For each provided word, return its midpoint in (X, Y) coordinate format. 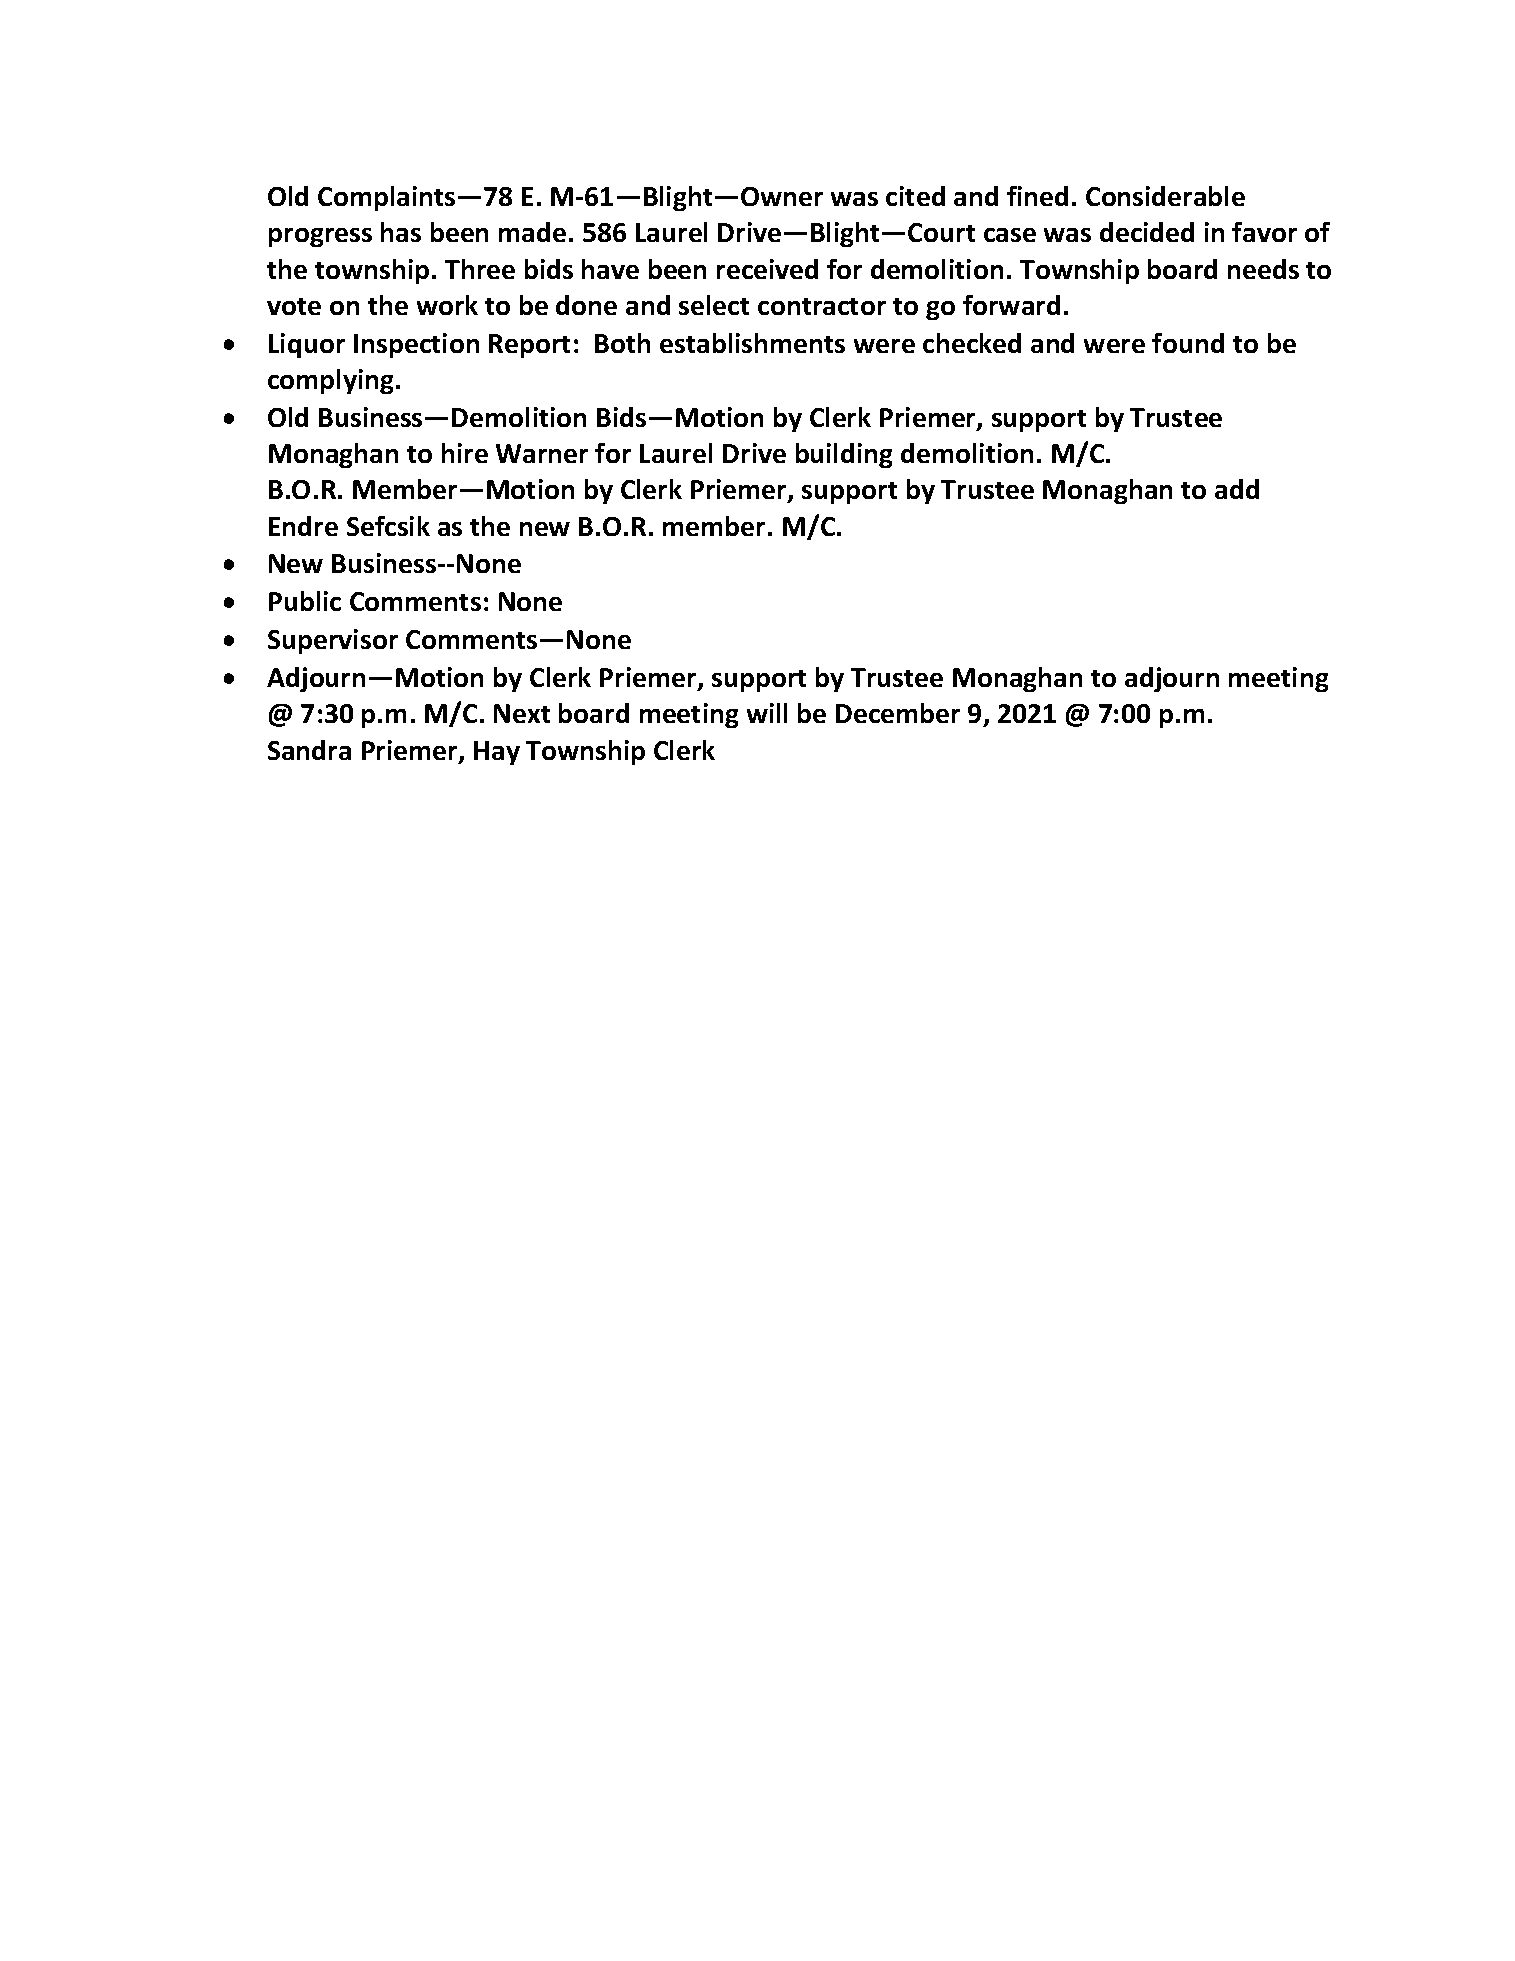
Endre (303, 526)
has (401, 232)
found (1188, 343)
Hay (497, 753)
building (844, 455)
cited (915, 196)
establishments (752, 343)
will (767, 713)
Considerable (1165, 196)
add (1237, 489)
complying (332, 381)
